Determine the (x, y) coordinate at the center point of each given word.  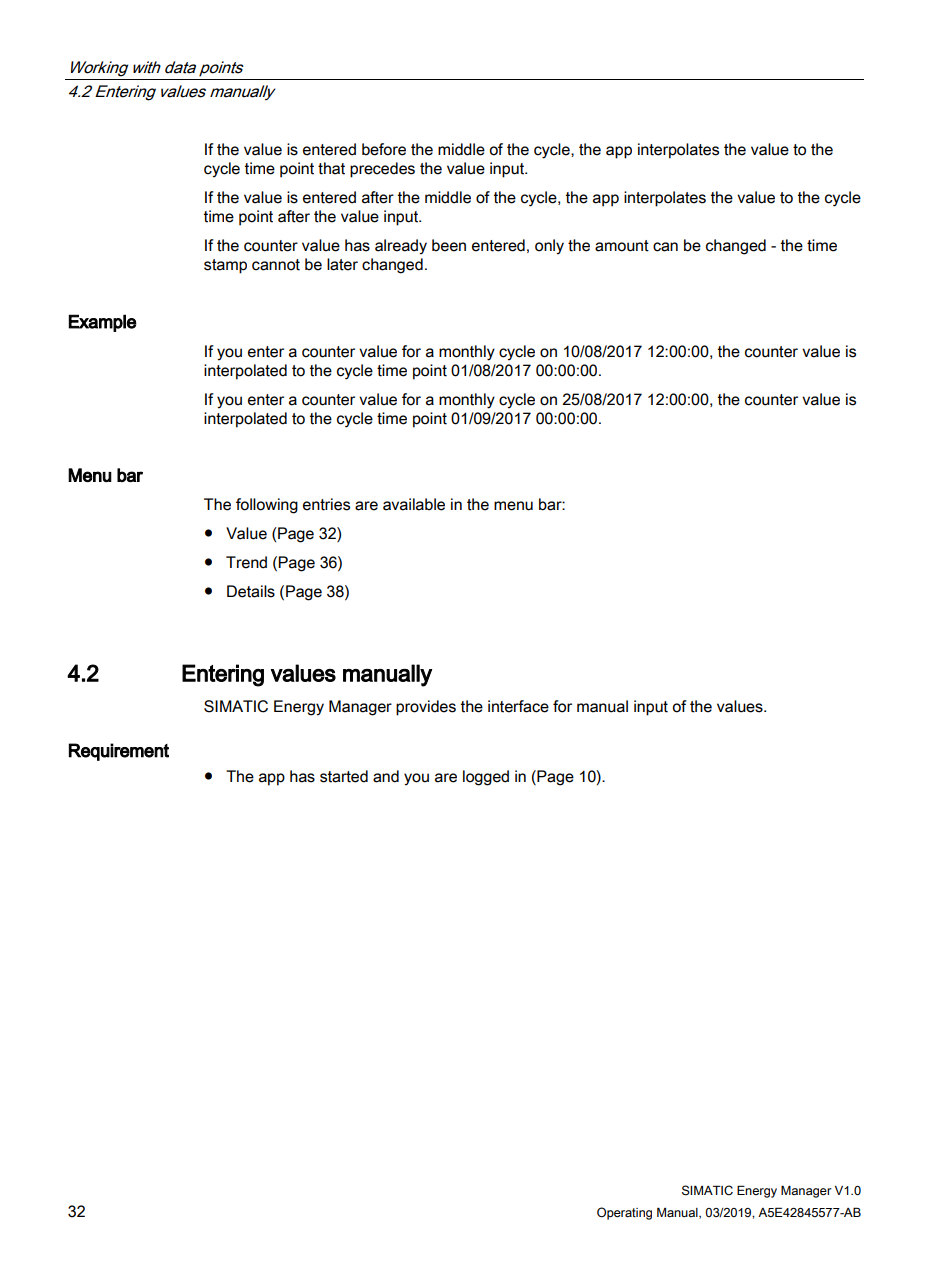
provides (426, 708)
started (344, 776)
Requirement (119, 752)
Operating (624, 1213)
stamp (225, 266)
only (549, 247)
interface (518, 706)
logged (486, 778)
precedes (382, 170)
